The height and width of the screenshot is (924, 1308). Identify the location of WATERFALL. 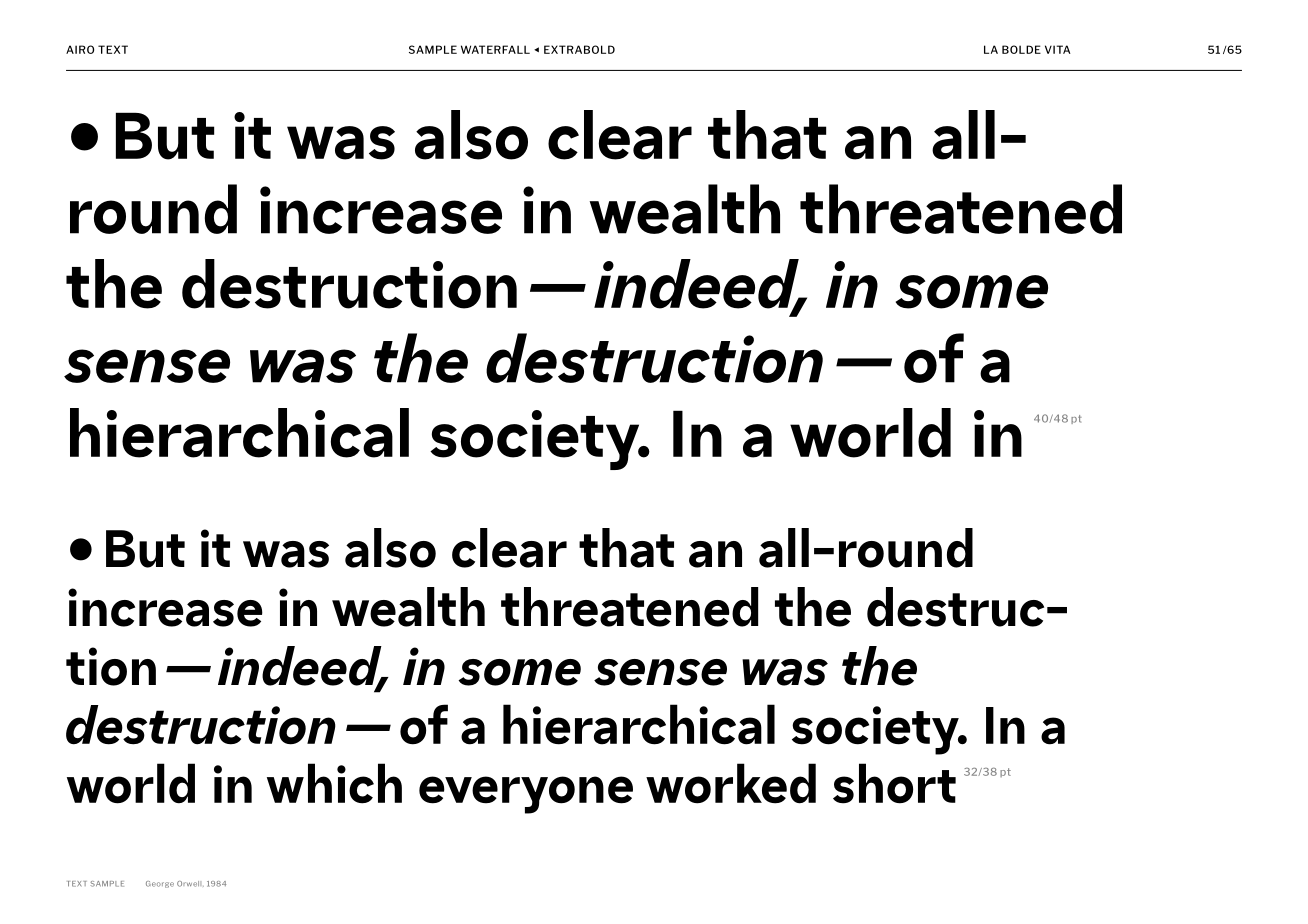
(495, 49).
